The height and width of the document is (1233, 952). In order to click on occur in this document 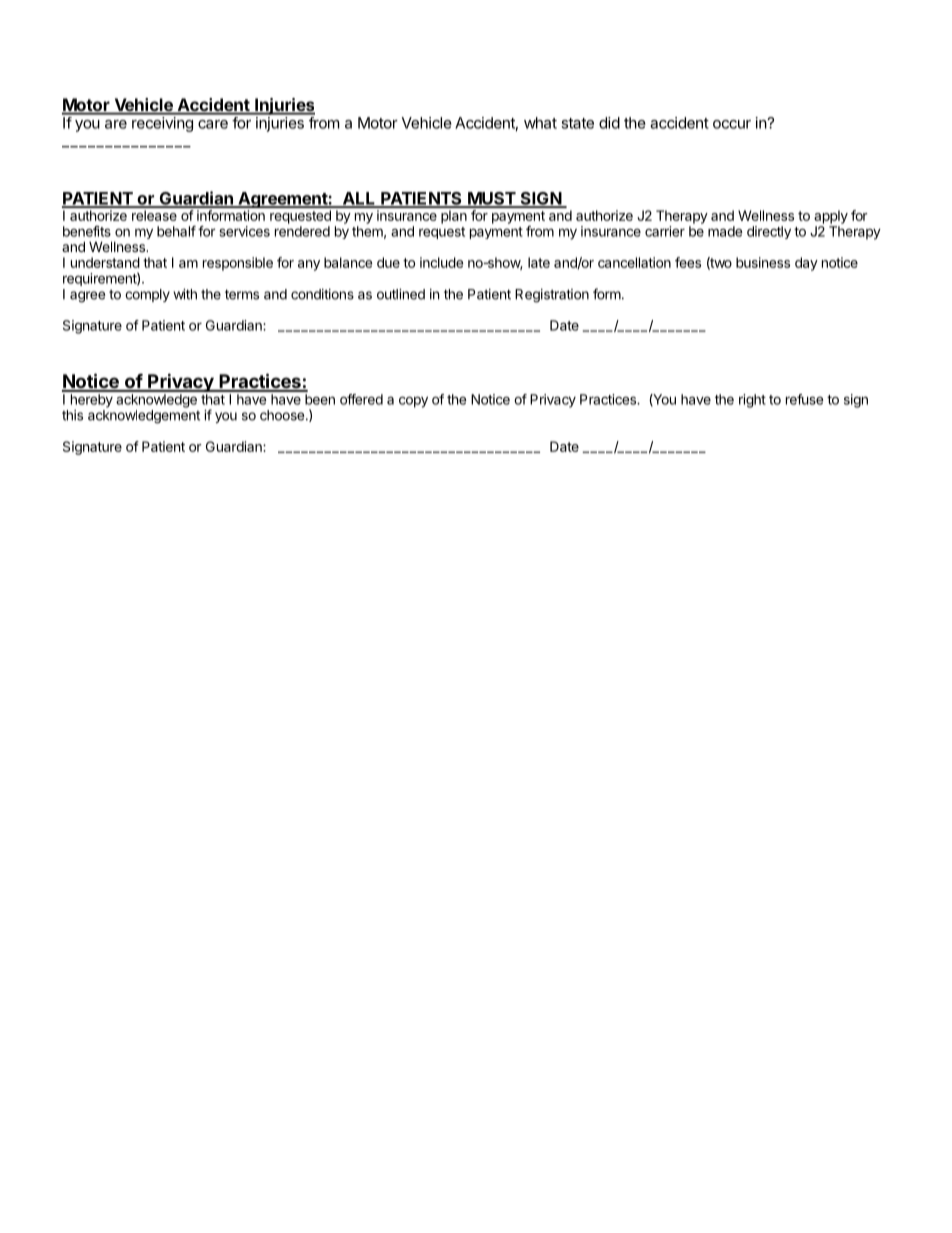, I will do `click(732, 124)`.
